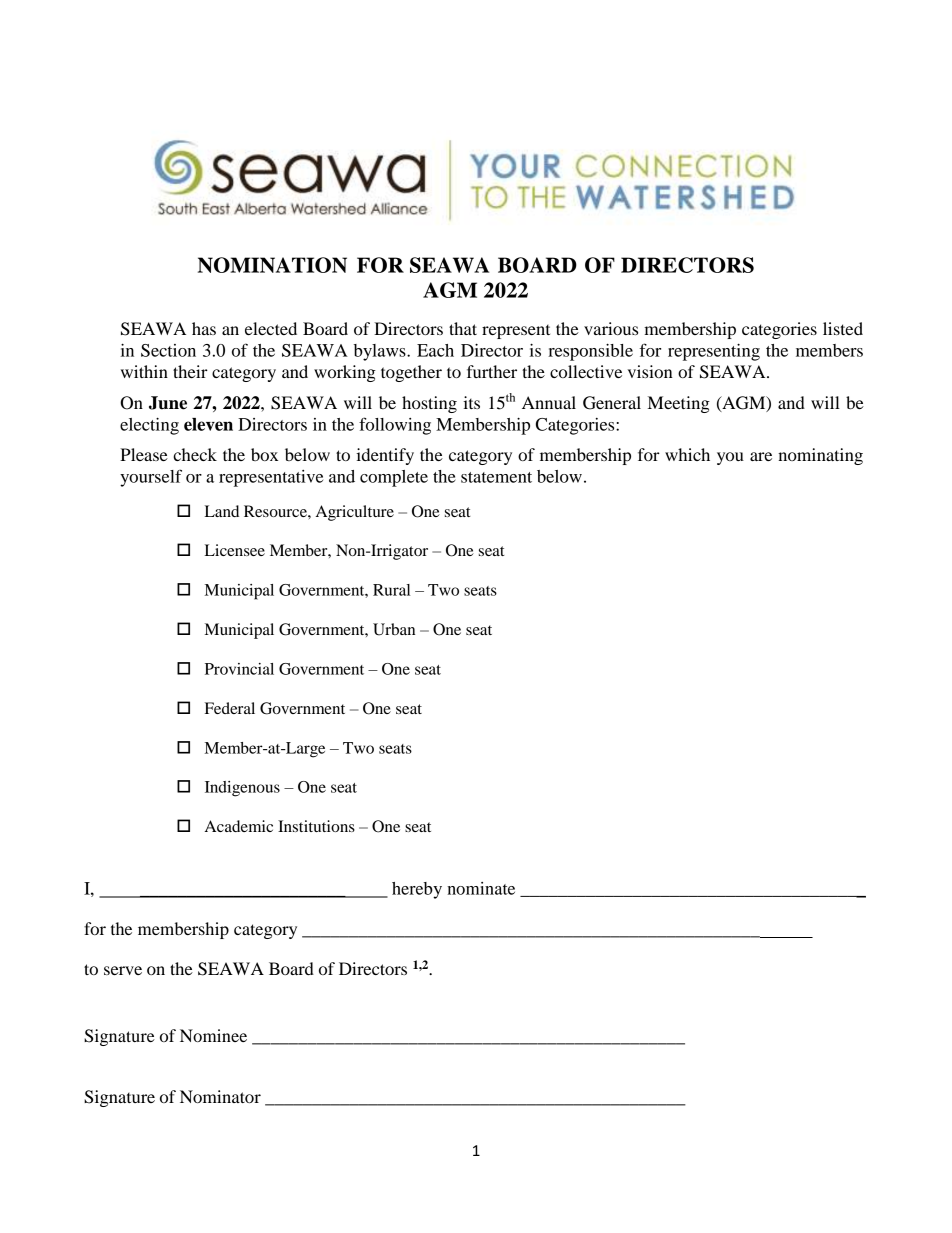 The image size is (952, 1233). I want to click on are, so click(761, 456).
